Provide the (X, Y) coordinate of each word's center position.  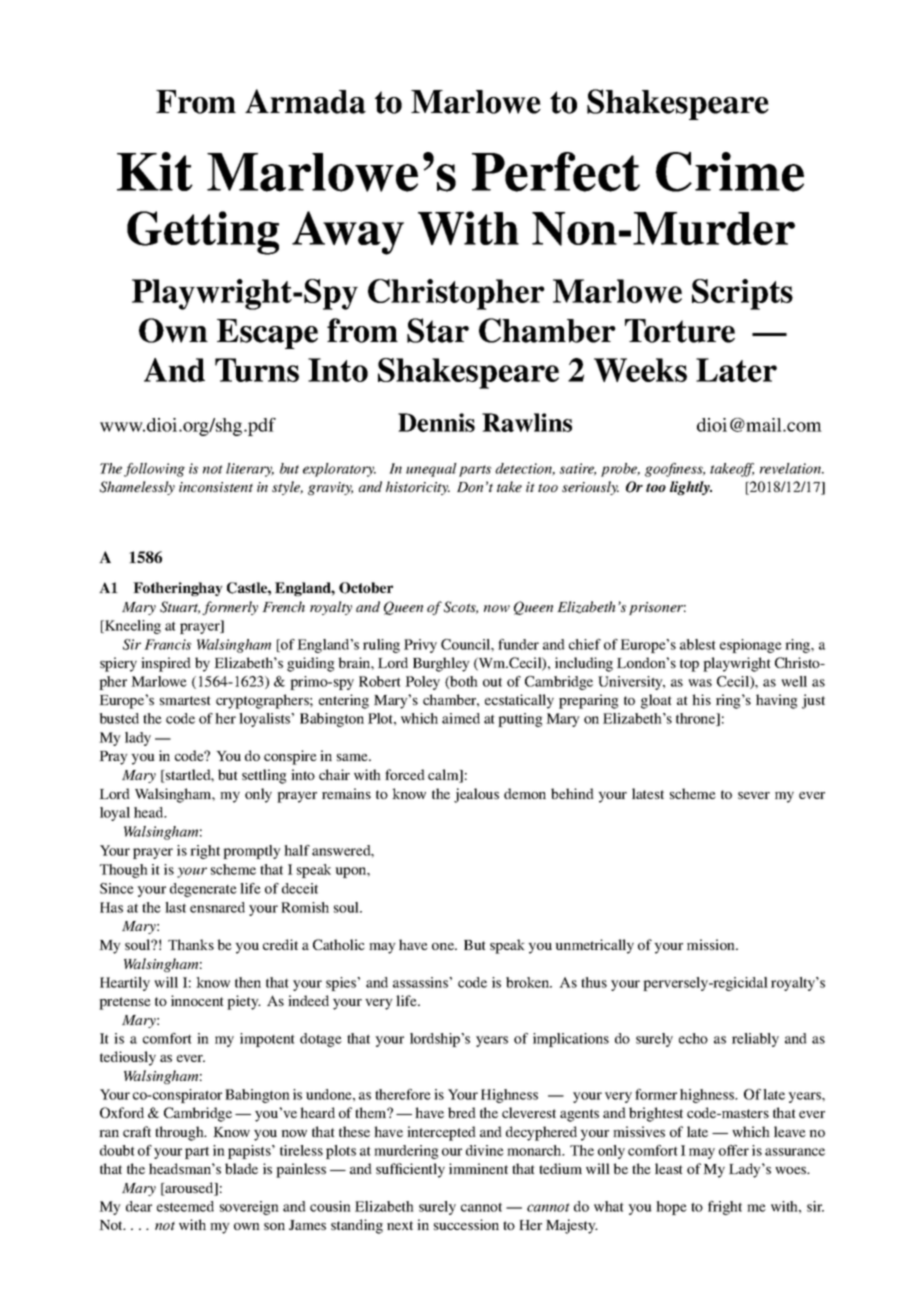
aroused (189, 1189)
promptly (252, 852)
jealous (476, 795)
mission (712, 944)
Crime (730, 172)
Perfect (556, 172)
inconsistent (216, 487)
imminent (478, 1168)
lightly (691, 488)
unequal (431, 470)
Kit (155, 171)
